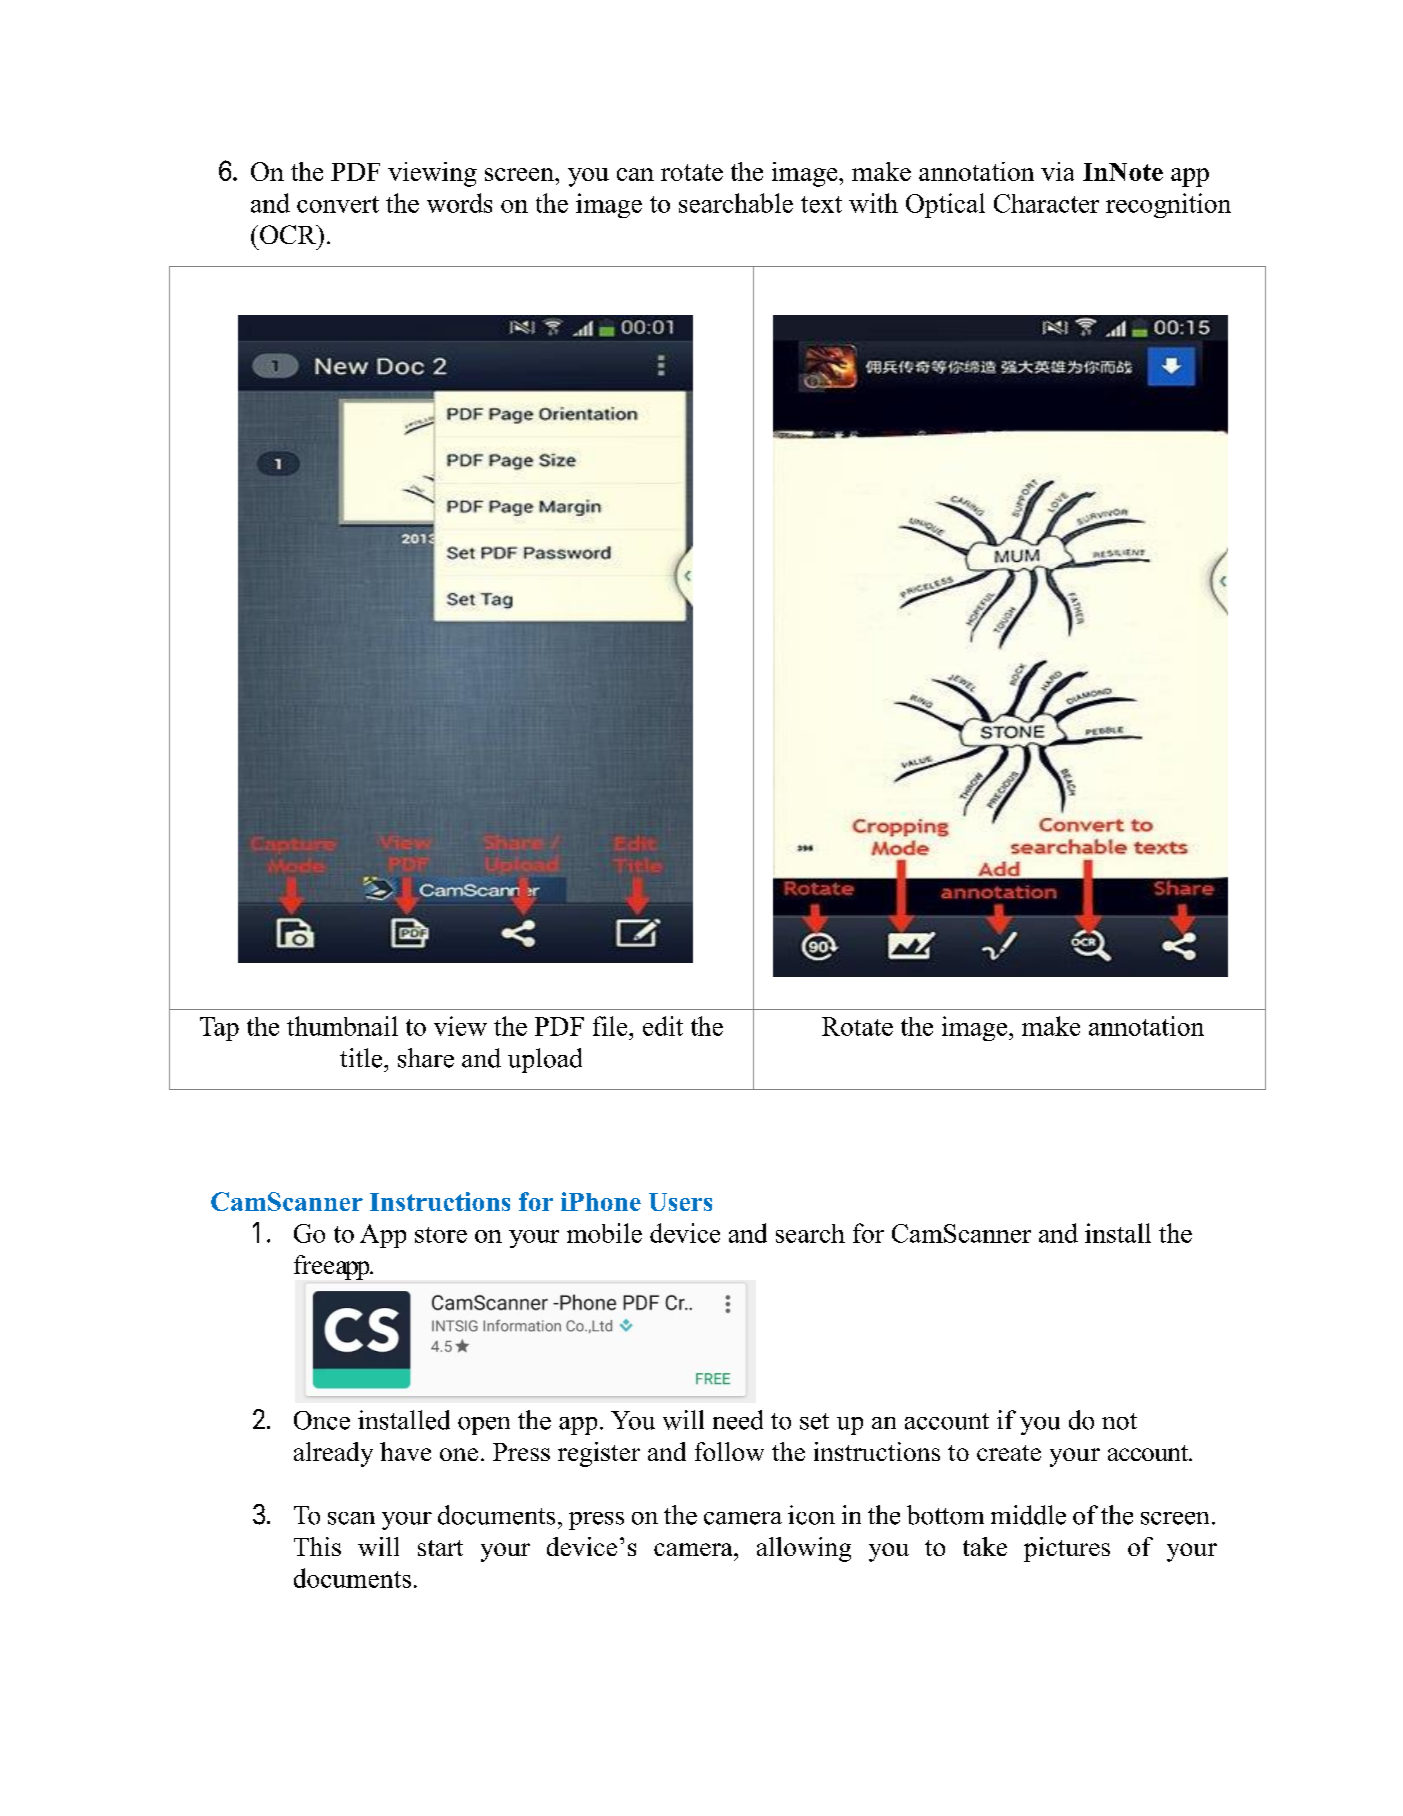 Image resolution: width=1403 pixels, height=1816 pixels. What do you see at coordinates (317, 1546) in the image?
I see `This` at bounding box center [317, 1546].
